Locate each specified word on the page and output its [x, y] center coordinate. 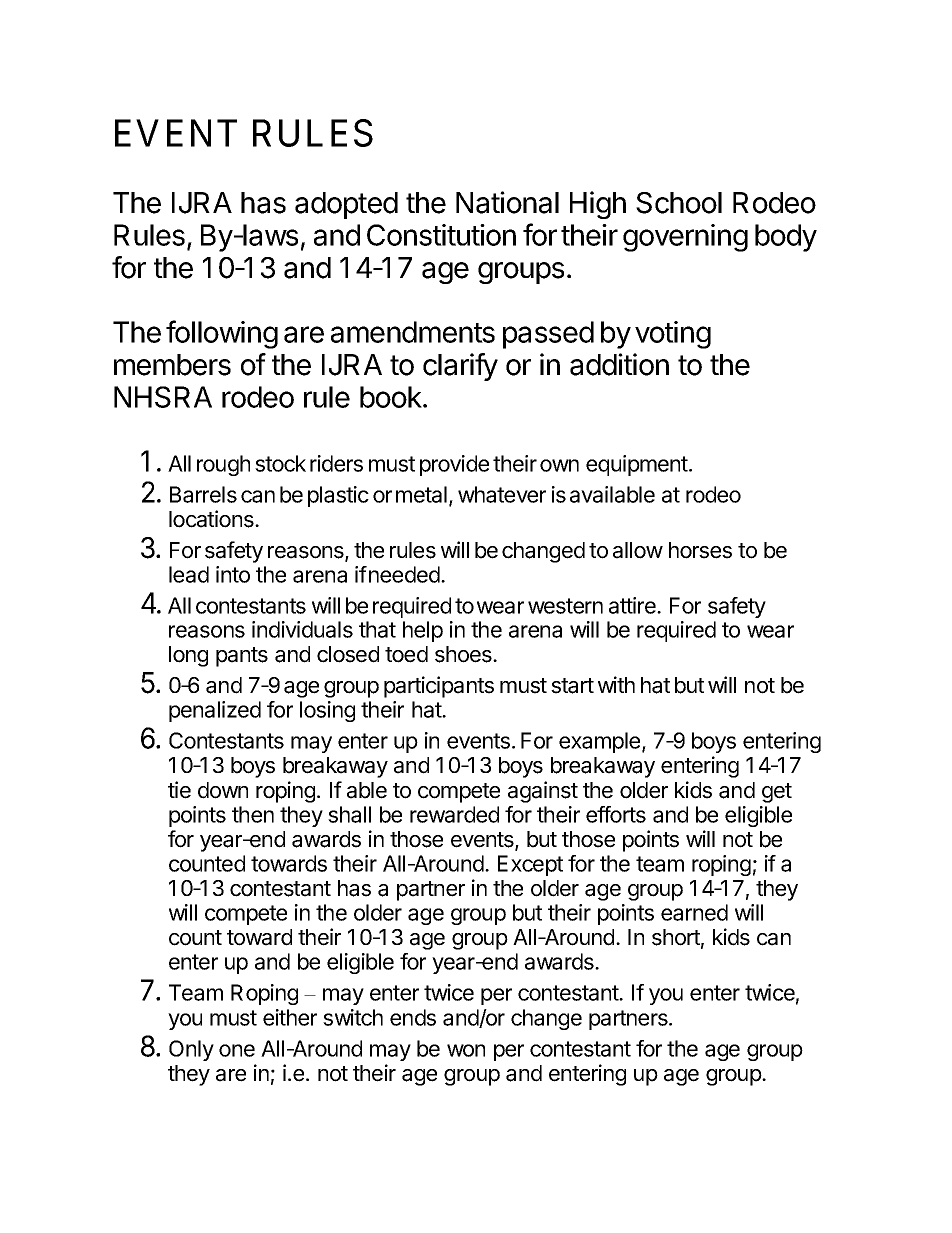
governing [685, 238]
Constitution [441, 235]
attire [633, 605]
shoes [464, 654]
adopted [346, 205]
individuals [302, 629]
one [237, 1050]
